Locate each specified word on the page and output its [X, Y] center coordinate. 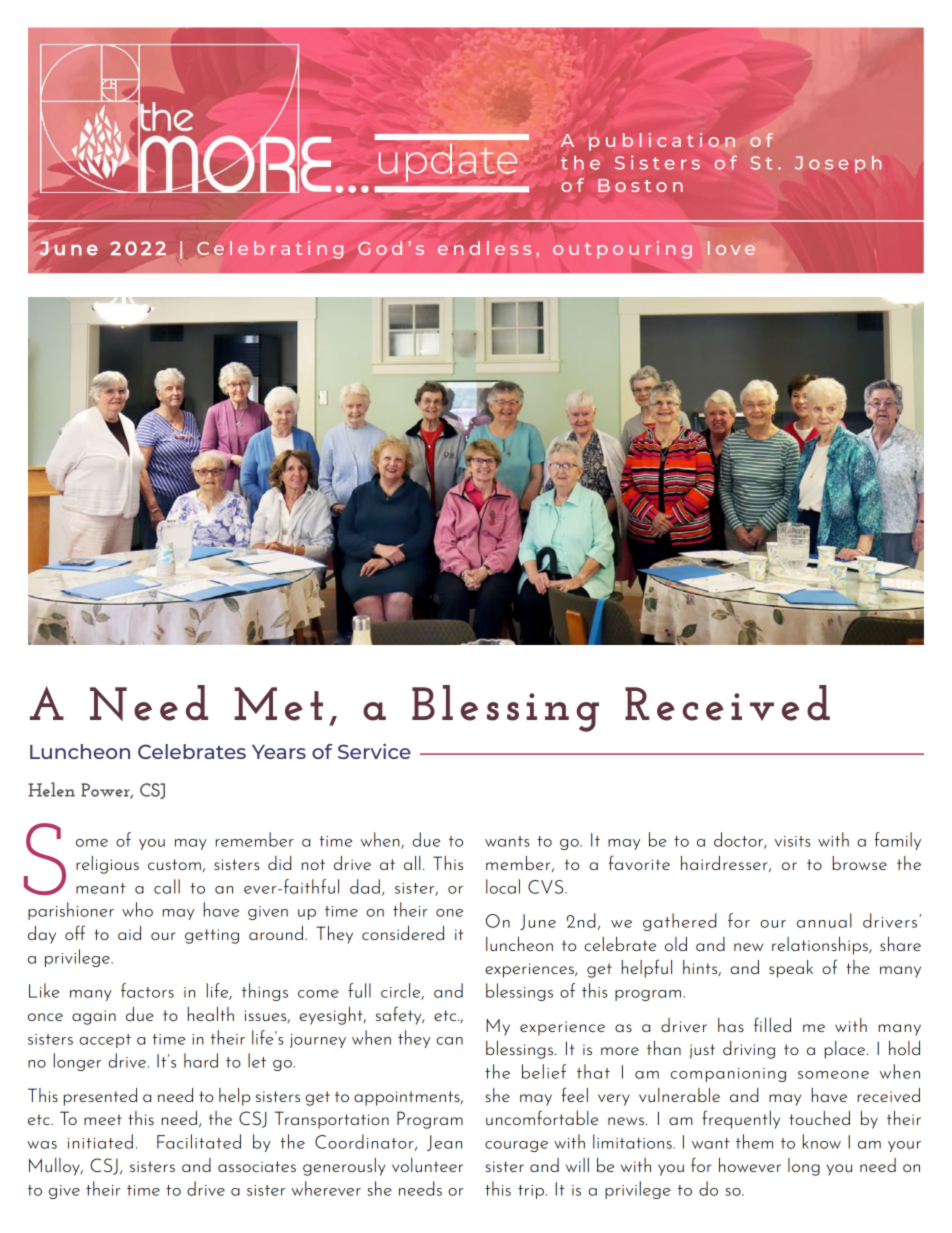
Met [278, 704]
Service [374, 751]
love [731, 248]
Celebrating [270, 250]
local [503, 886]
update [448, 162]
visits [793, 841]
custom [174, 865]
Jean [444, 1143]
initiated [100, 1141]
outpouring [622, 250]
